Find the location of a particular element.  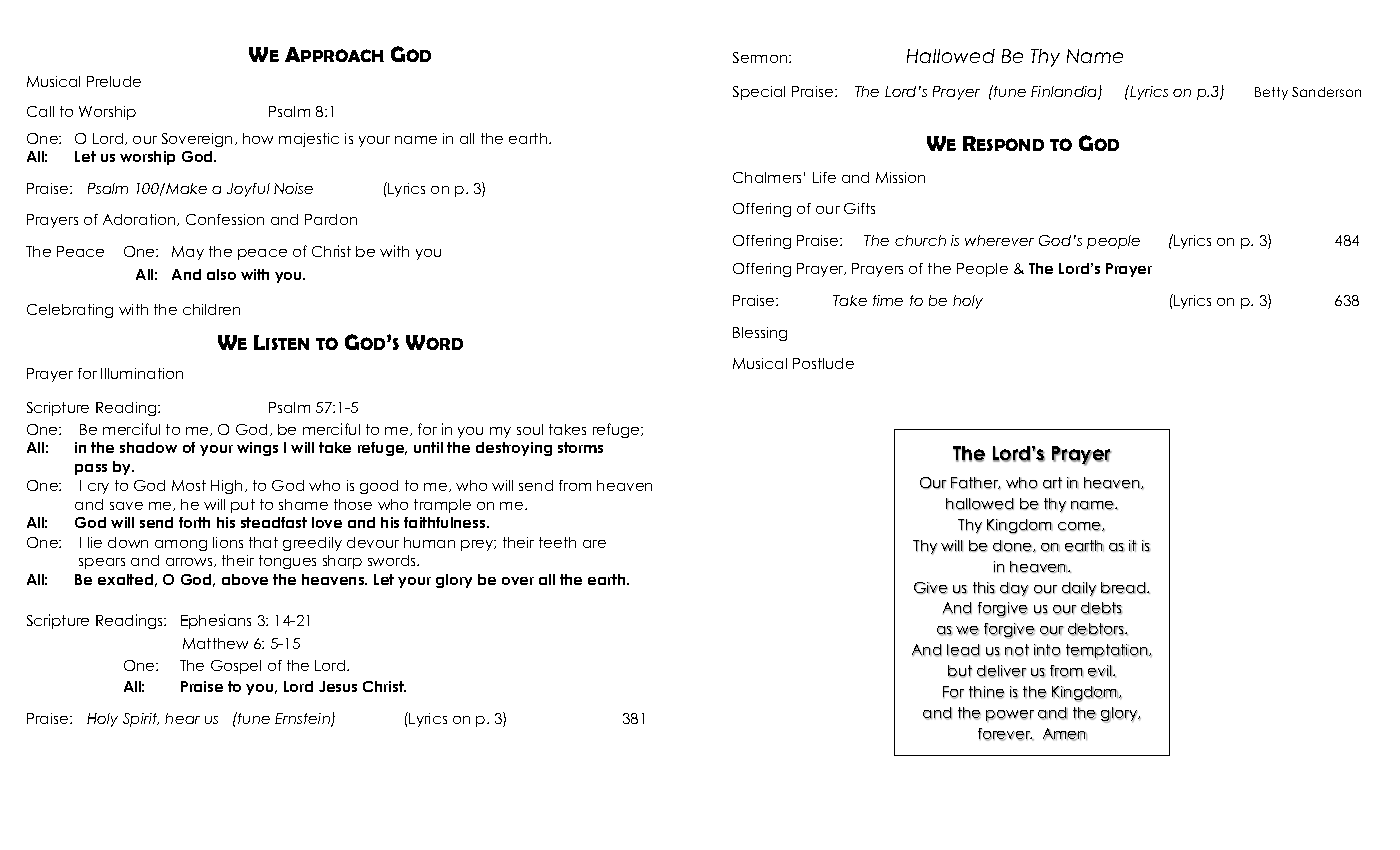

Prelude is located at coordinates (114, 81).
